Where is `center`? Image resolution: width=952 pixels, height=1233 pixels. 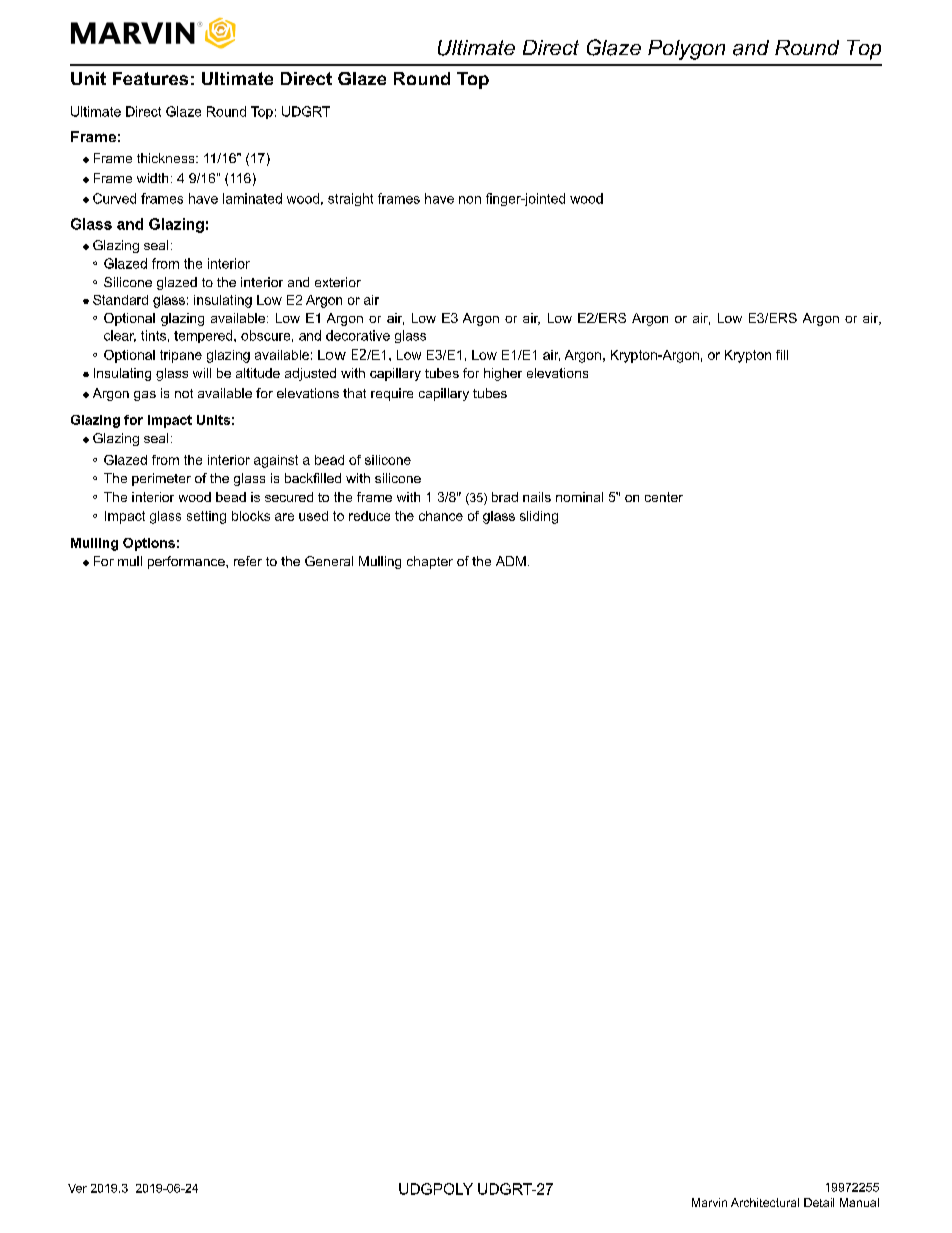 center is located at coordinates (664, 497).
